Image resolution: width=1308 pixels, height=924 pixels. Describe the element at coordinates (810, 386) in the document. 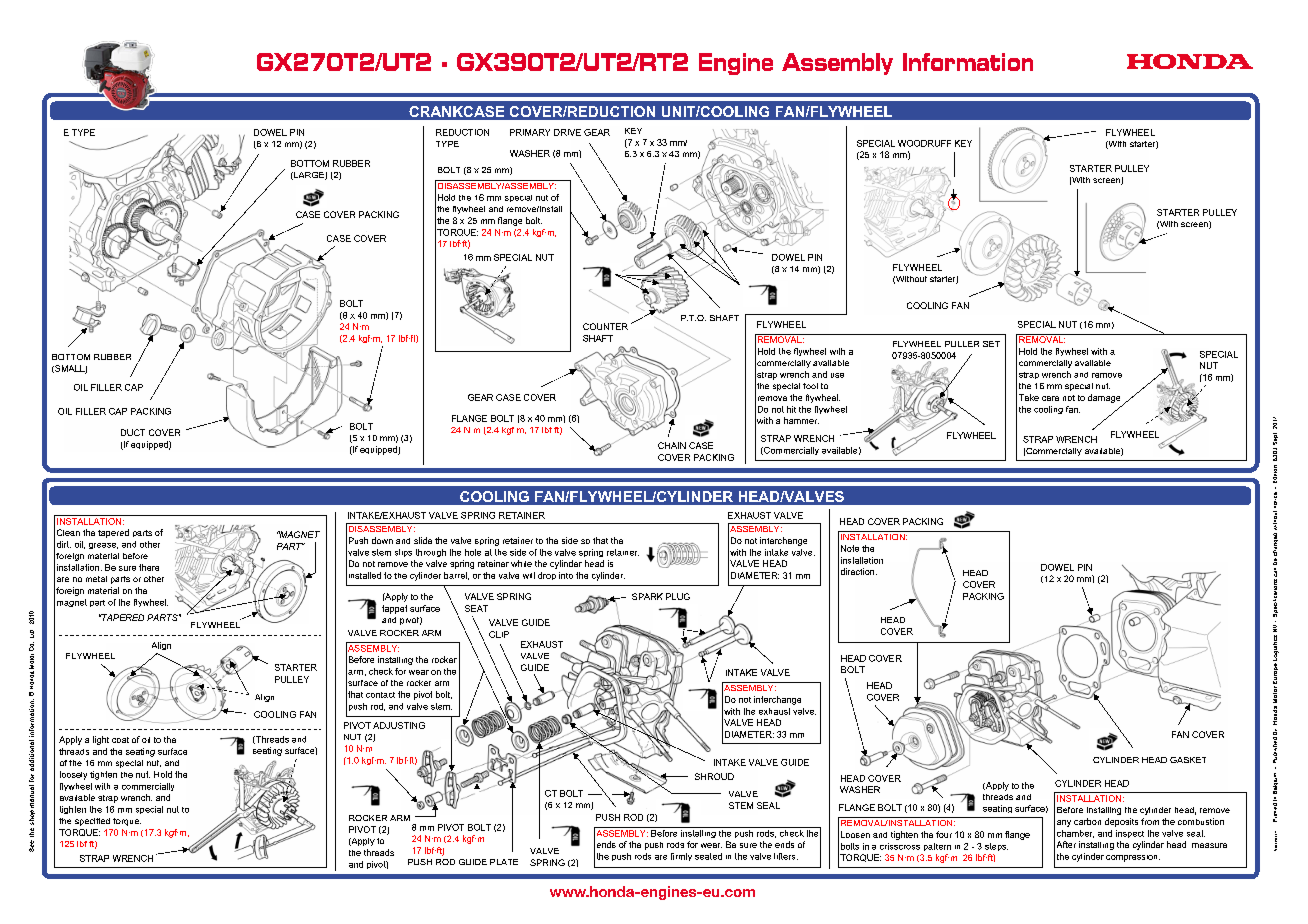

I see `tool` at that location.
